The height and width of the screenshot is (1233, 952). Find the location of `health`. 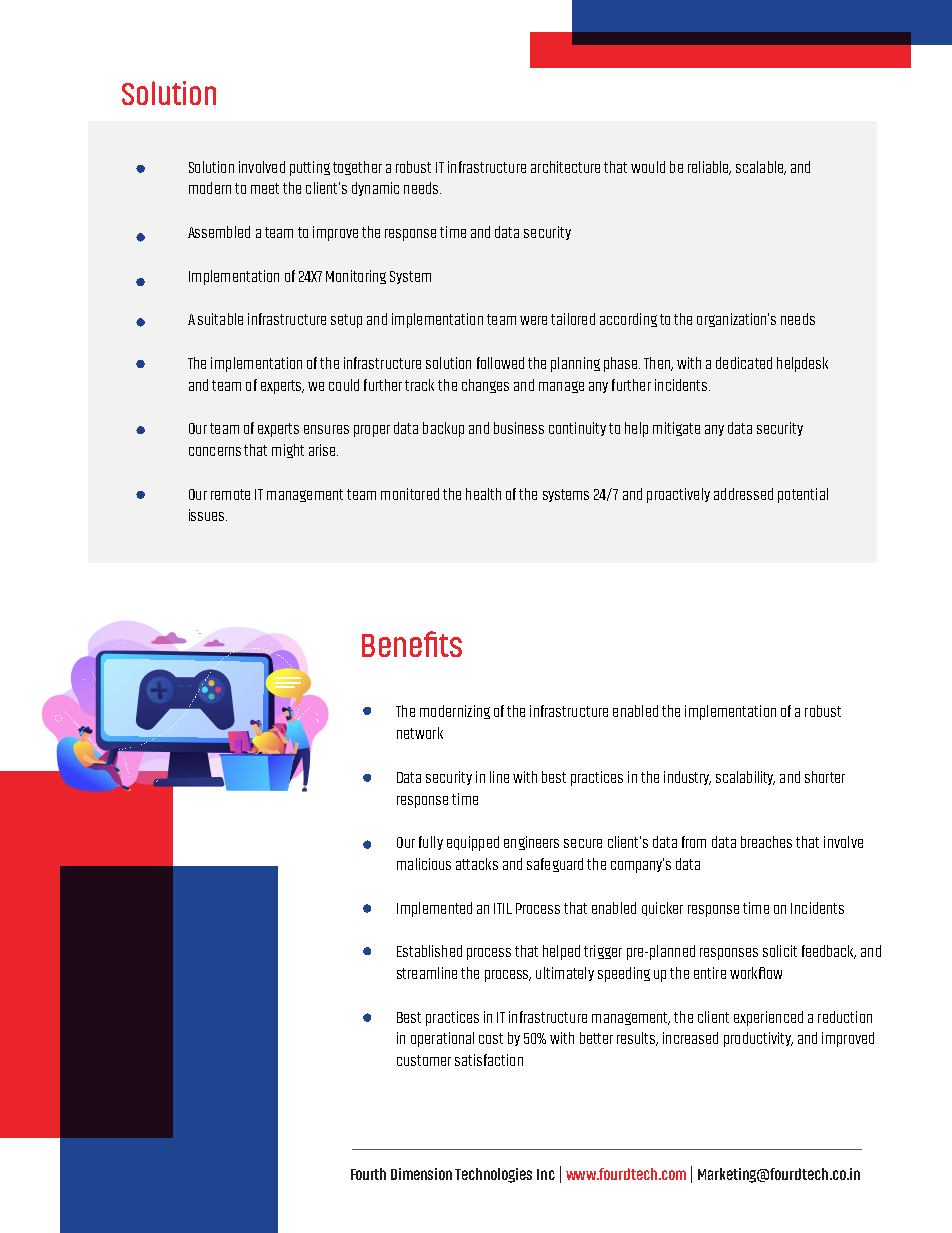

health is located at coordinates (483, 494).
